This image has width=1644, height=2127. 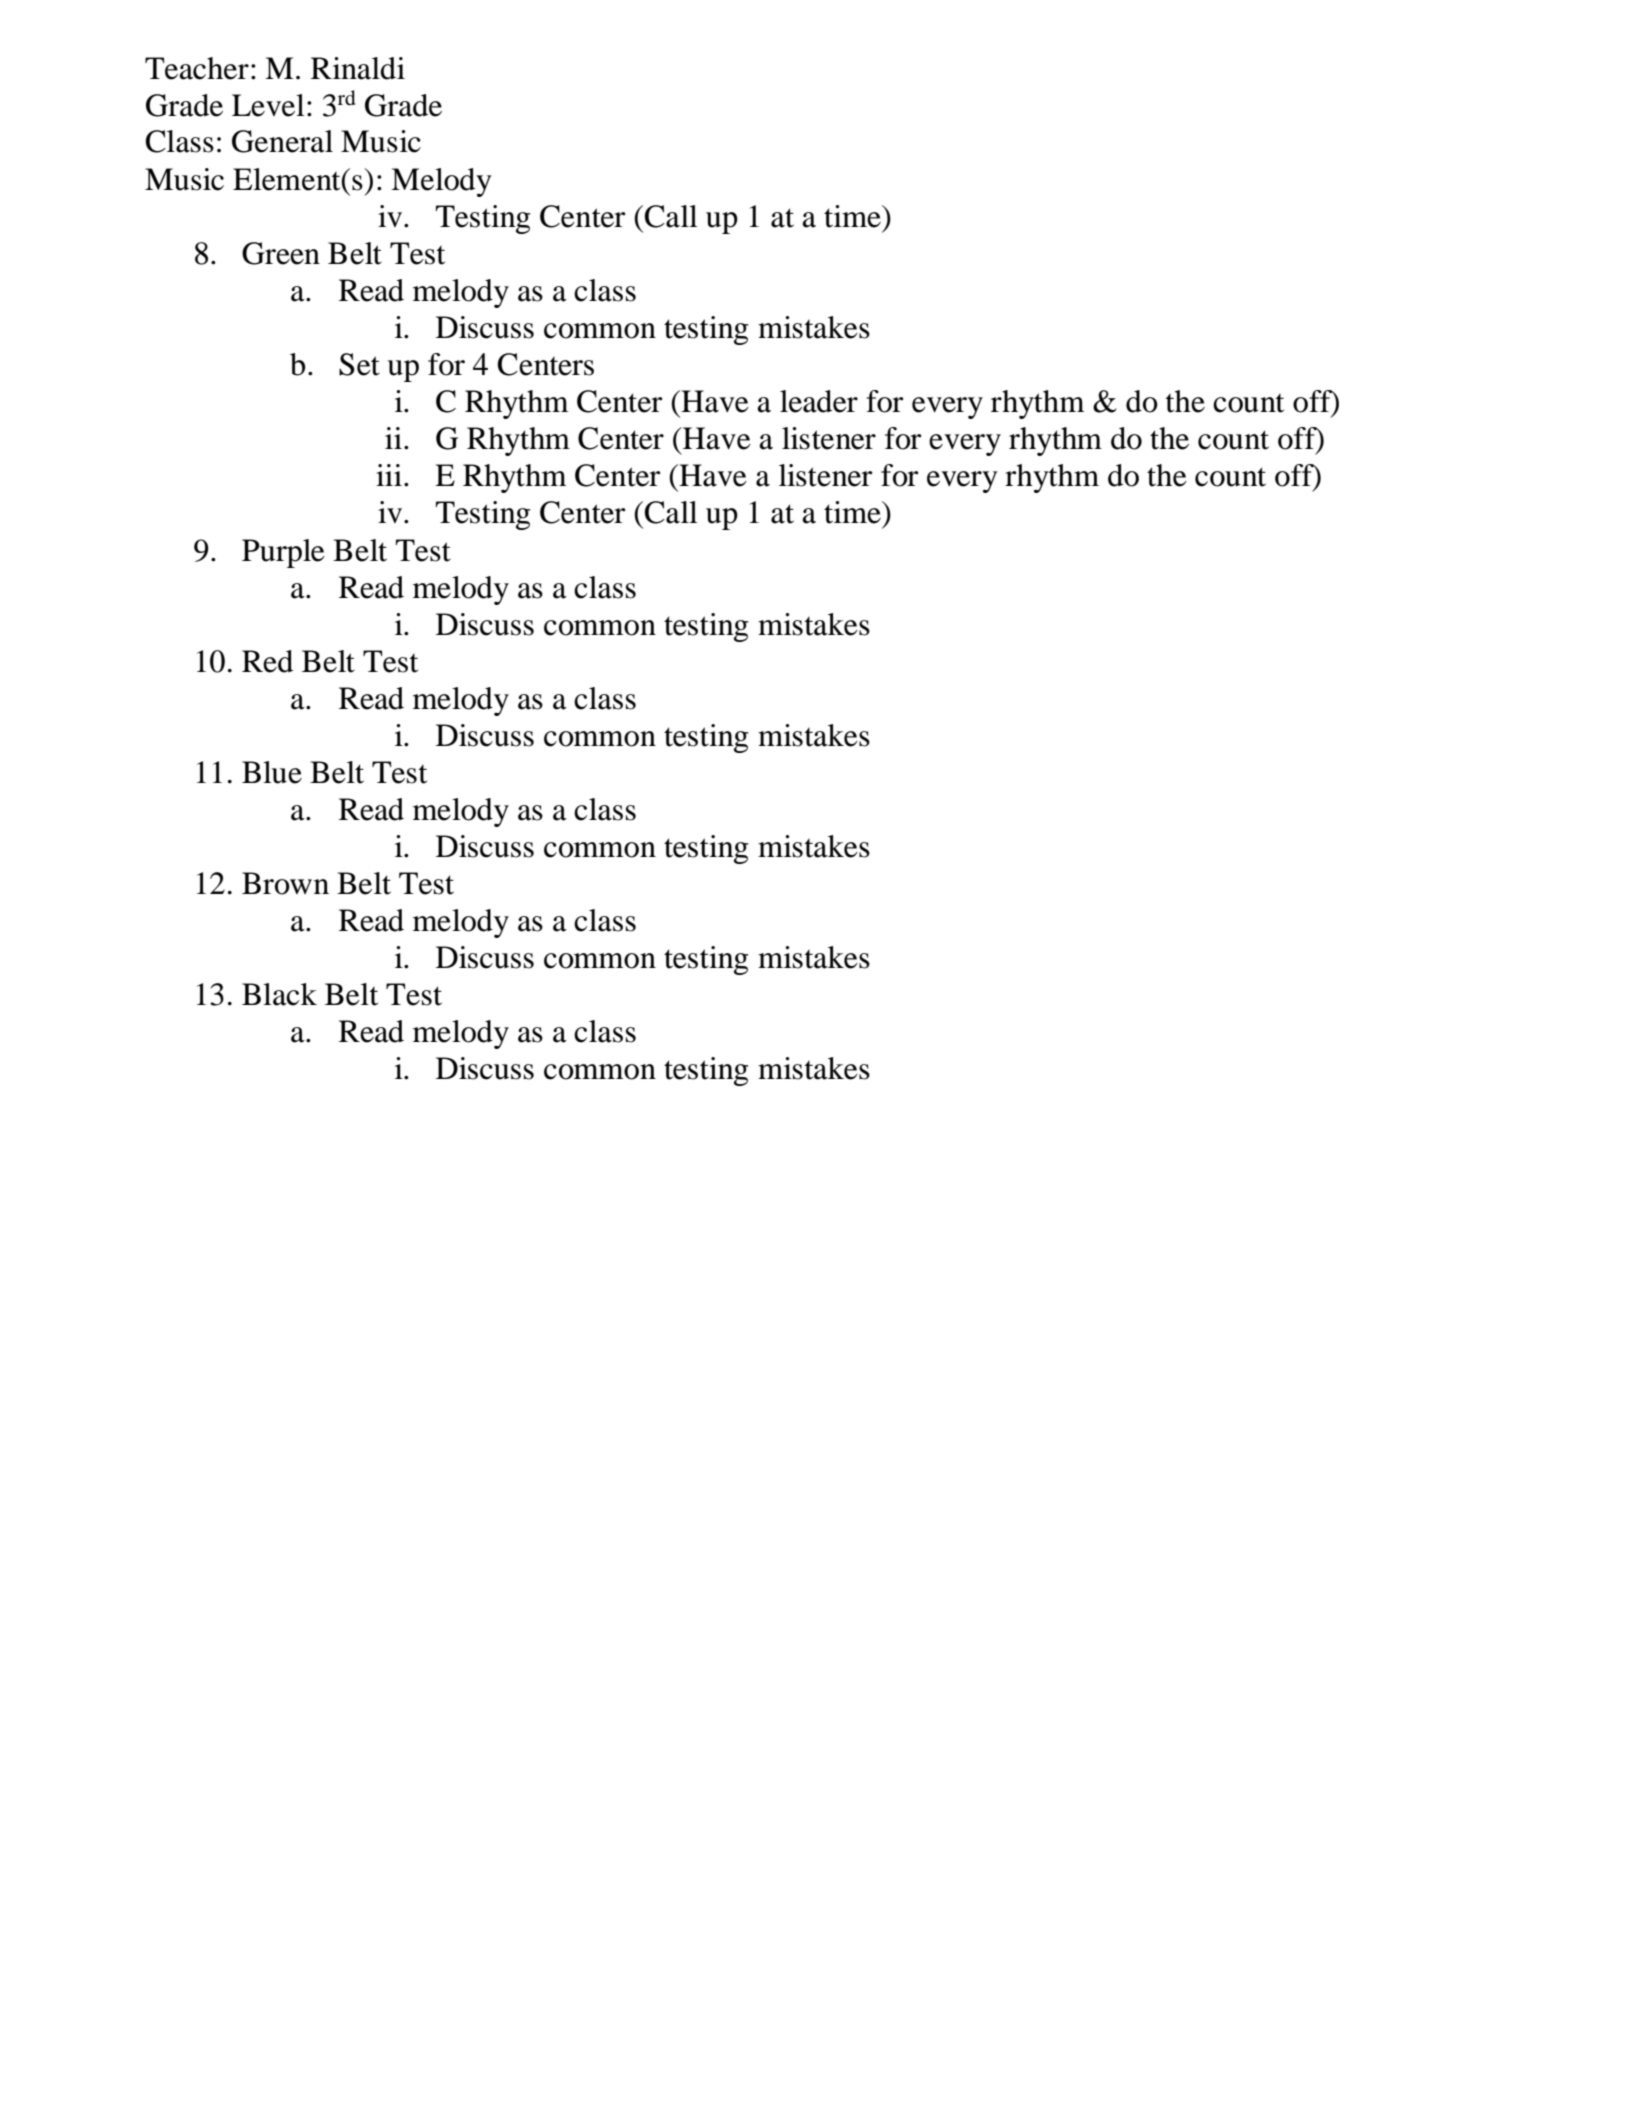 What do you see at coordinates (359, 364) in the image?
I see `Set` at bounding box center [359, 364].
